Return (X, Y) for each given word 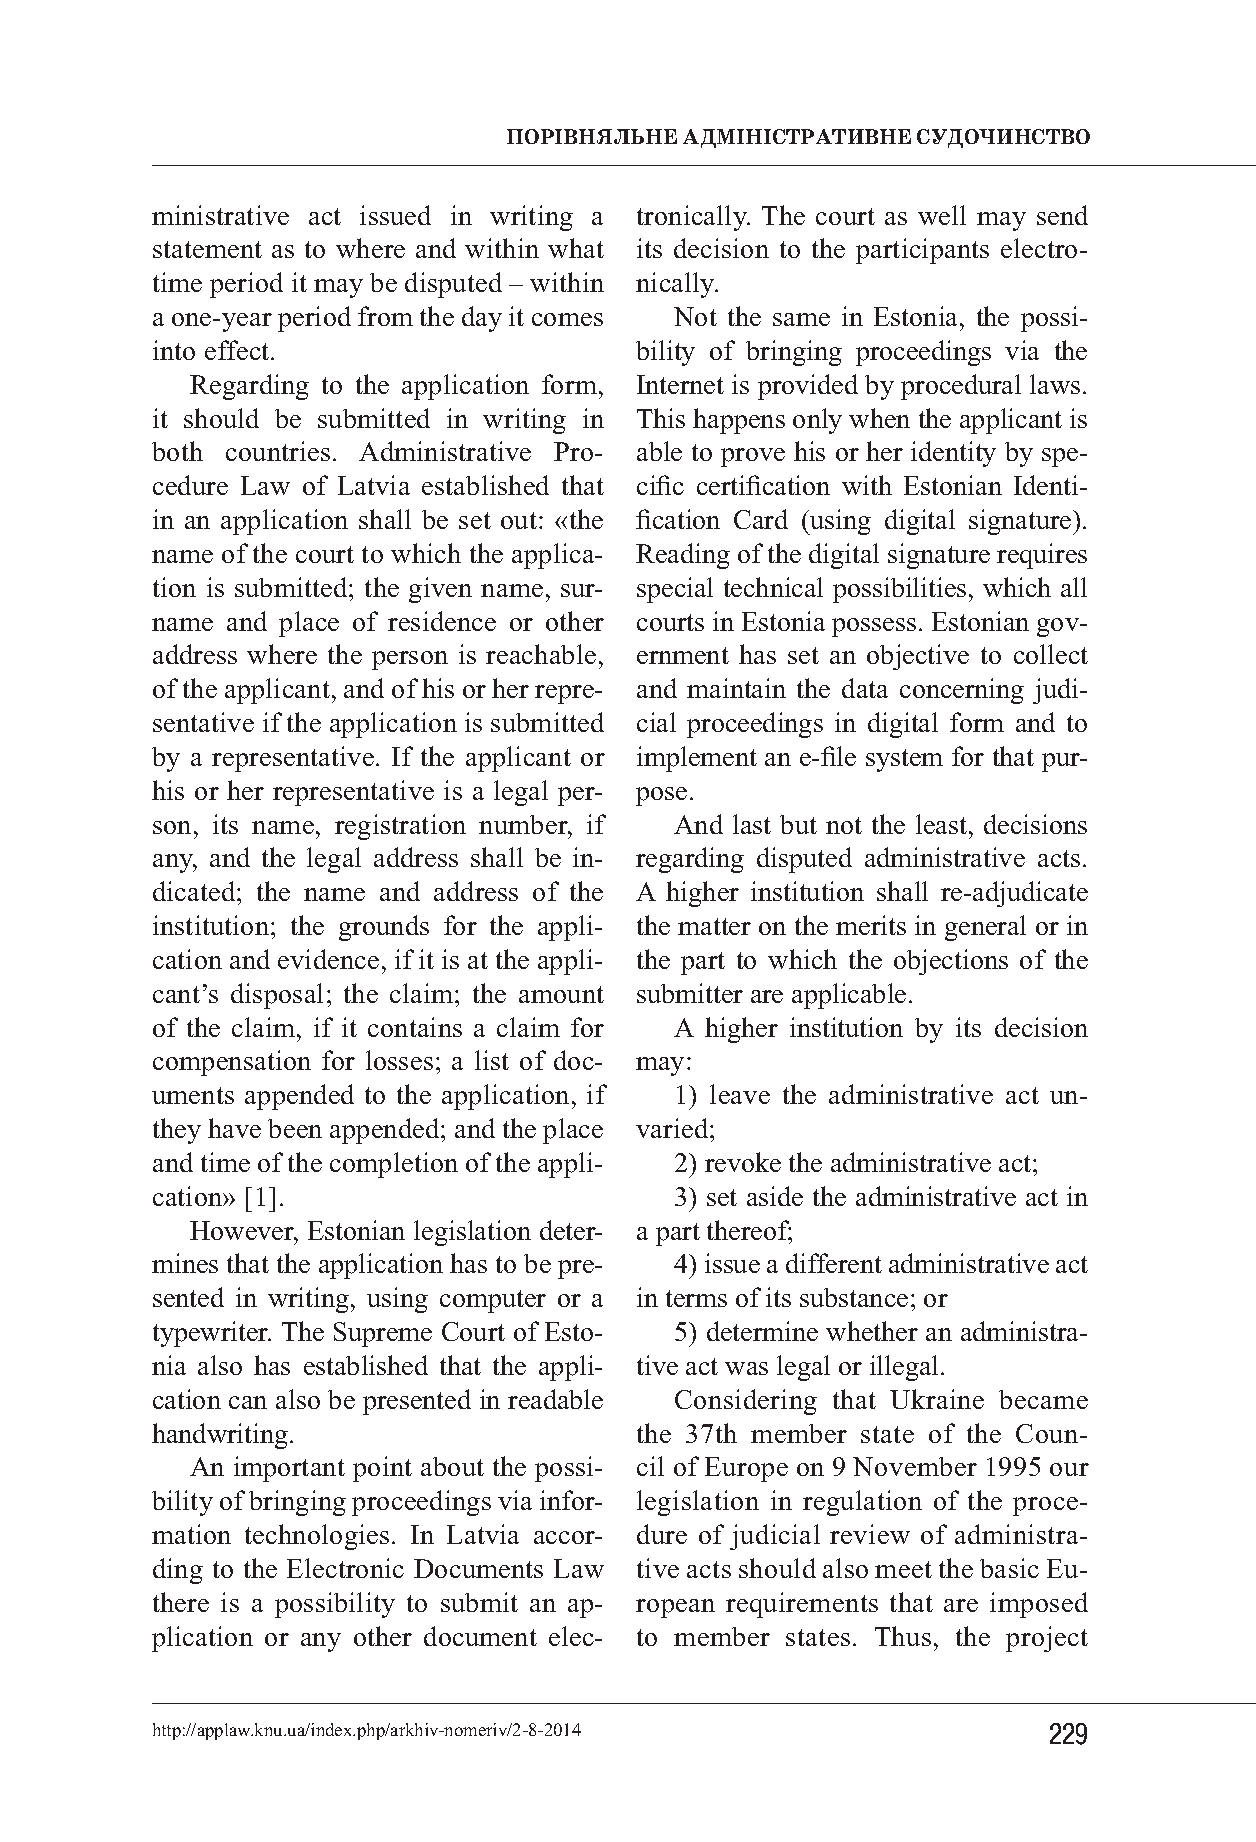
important (289, 1469)
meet (903, 1569)
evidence (328, 959)
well (942, 215)
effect (238, 350)
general (985, 928)
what (576, 248)
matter (714, 926)
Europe (746, 1469)
